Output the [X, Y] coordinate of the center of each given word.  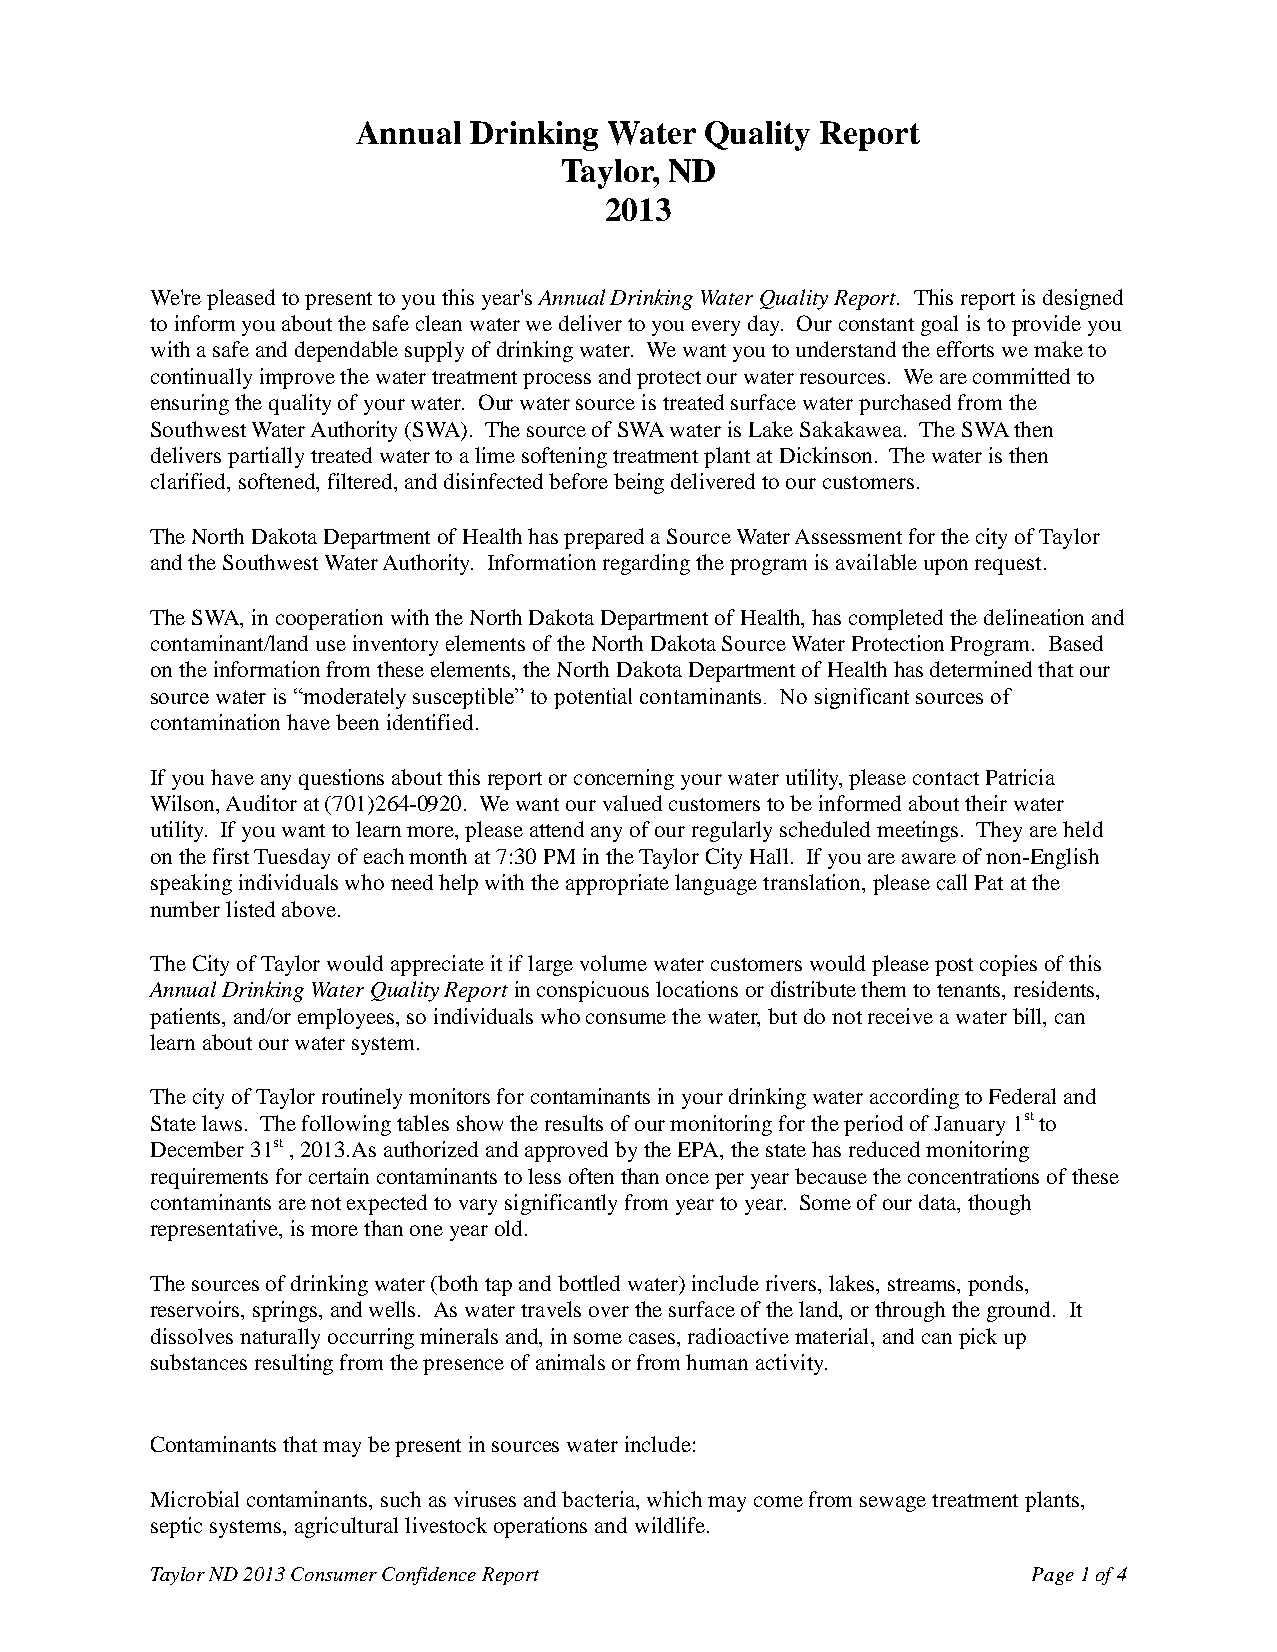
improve [297, 378]
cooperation [329, 619]
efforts [965, 349]
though [999, 1204]
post [954, 967]
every [716, 328]
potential [593, 698]
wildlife [670, 1525]
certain [339, 1176]
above [309, 909]
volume [613, 963]
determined [981, 669]
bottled [589, 1283]
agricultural [346, 1527]
